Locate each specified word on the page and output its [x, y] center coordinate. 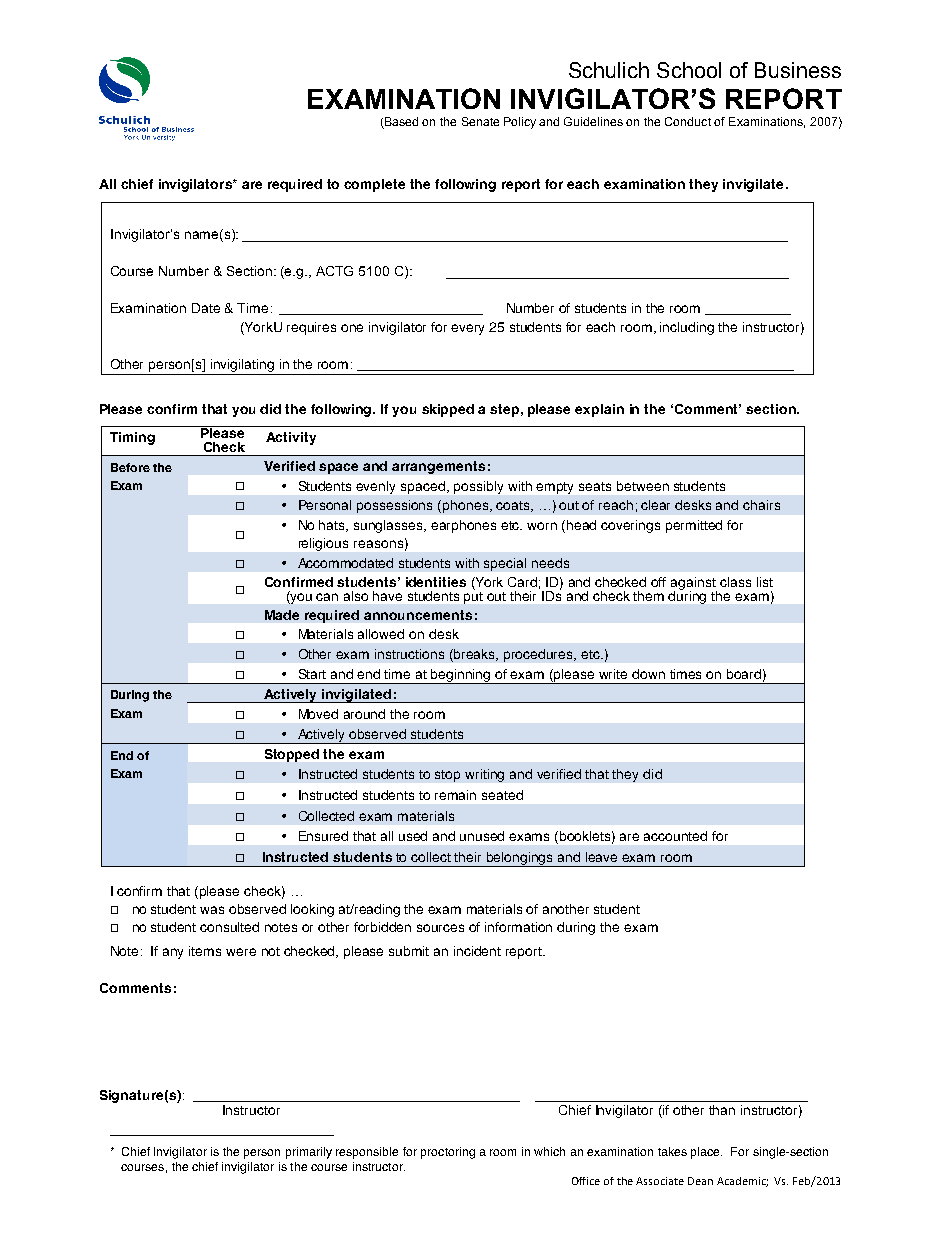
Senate [480, 121]
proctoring [448, 1153]
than [722, 1110]
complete [374, 185]
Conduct [688, 121]
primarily [309, 1153]
